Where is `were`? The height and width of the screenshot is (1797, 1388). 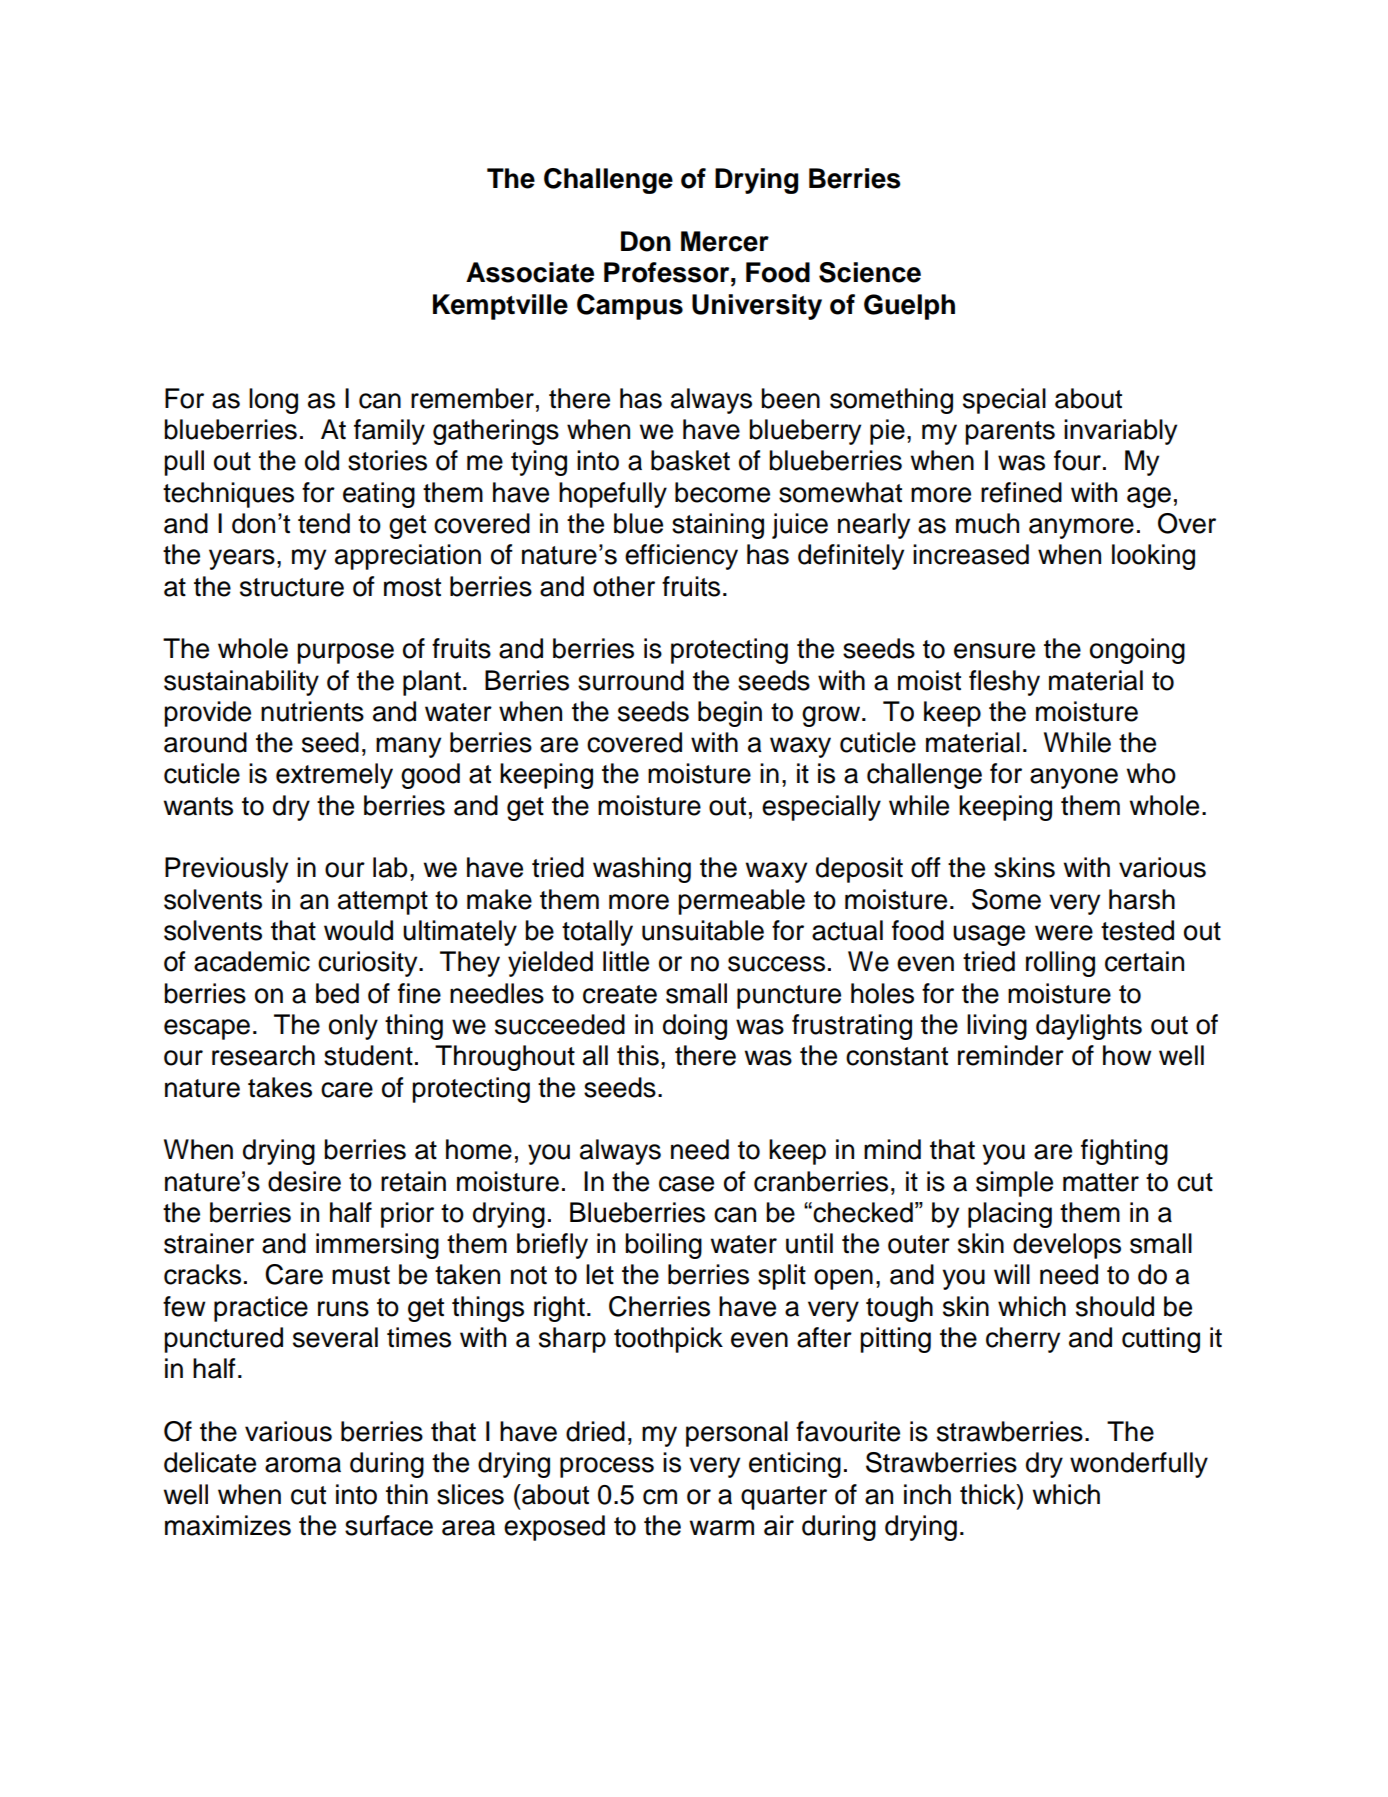 were is located at coordinates (1064, 933).
